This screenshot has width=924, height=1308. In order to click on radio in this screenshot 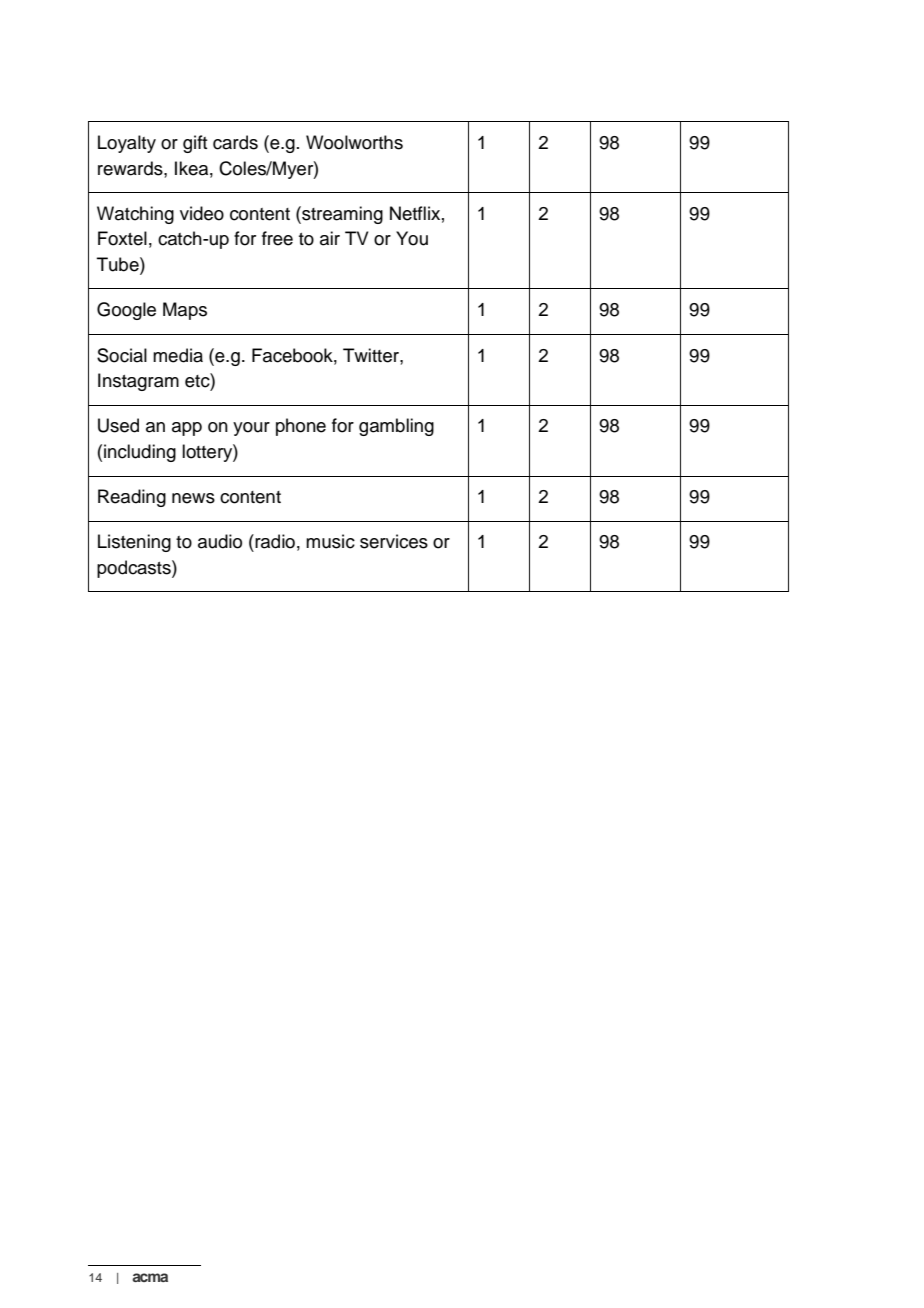, I will do `click(274, 541)`.
